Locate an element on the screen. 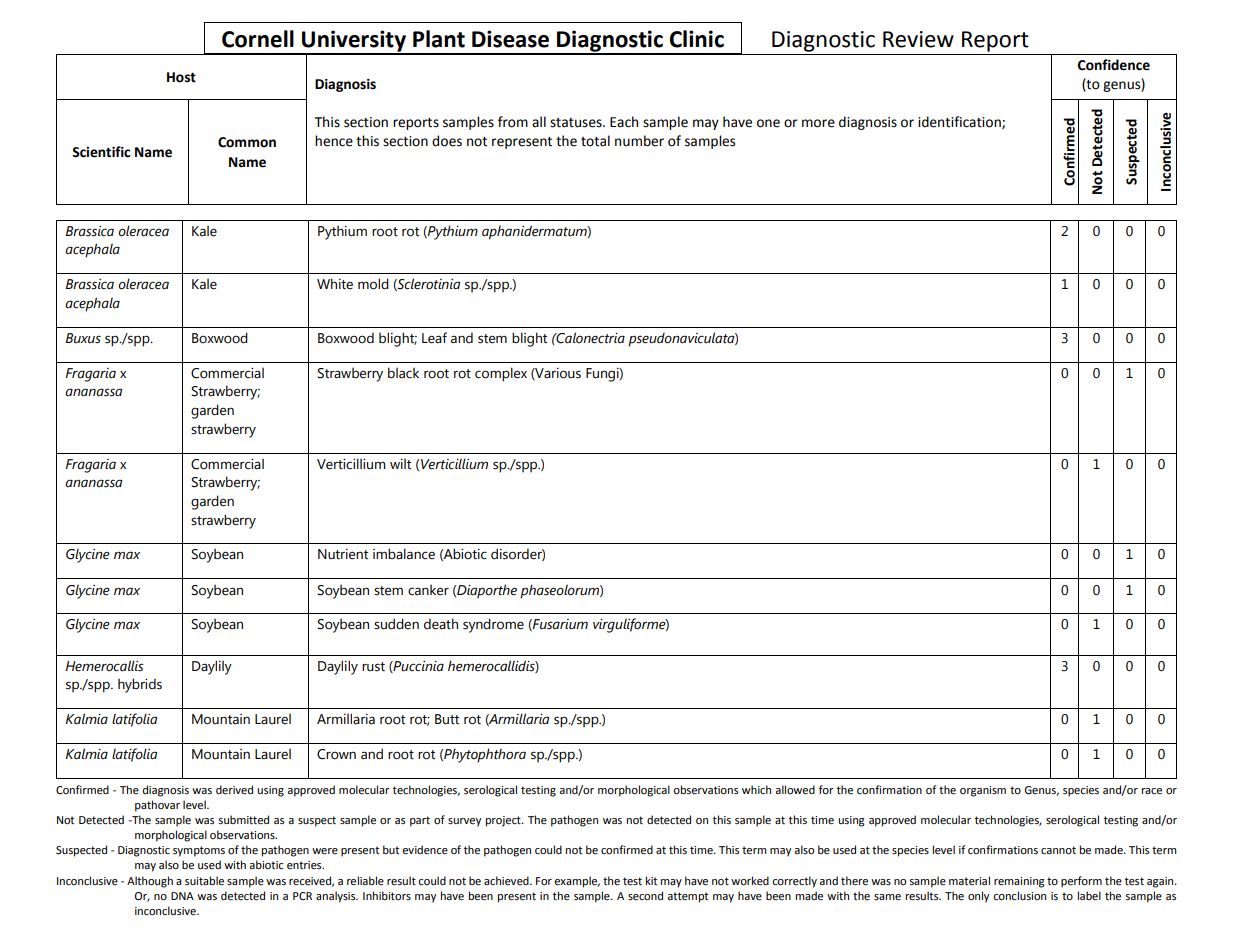  imbalance is located at coordinates (404, 554).
